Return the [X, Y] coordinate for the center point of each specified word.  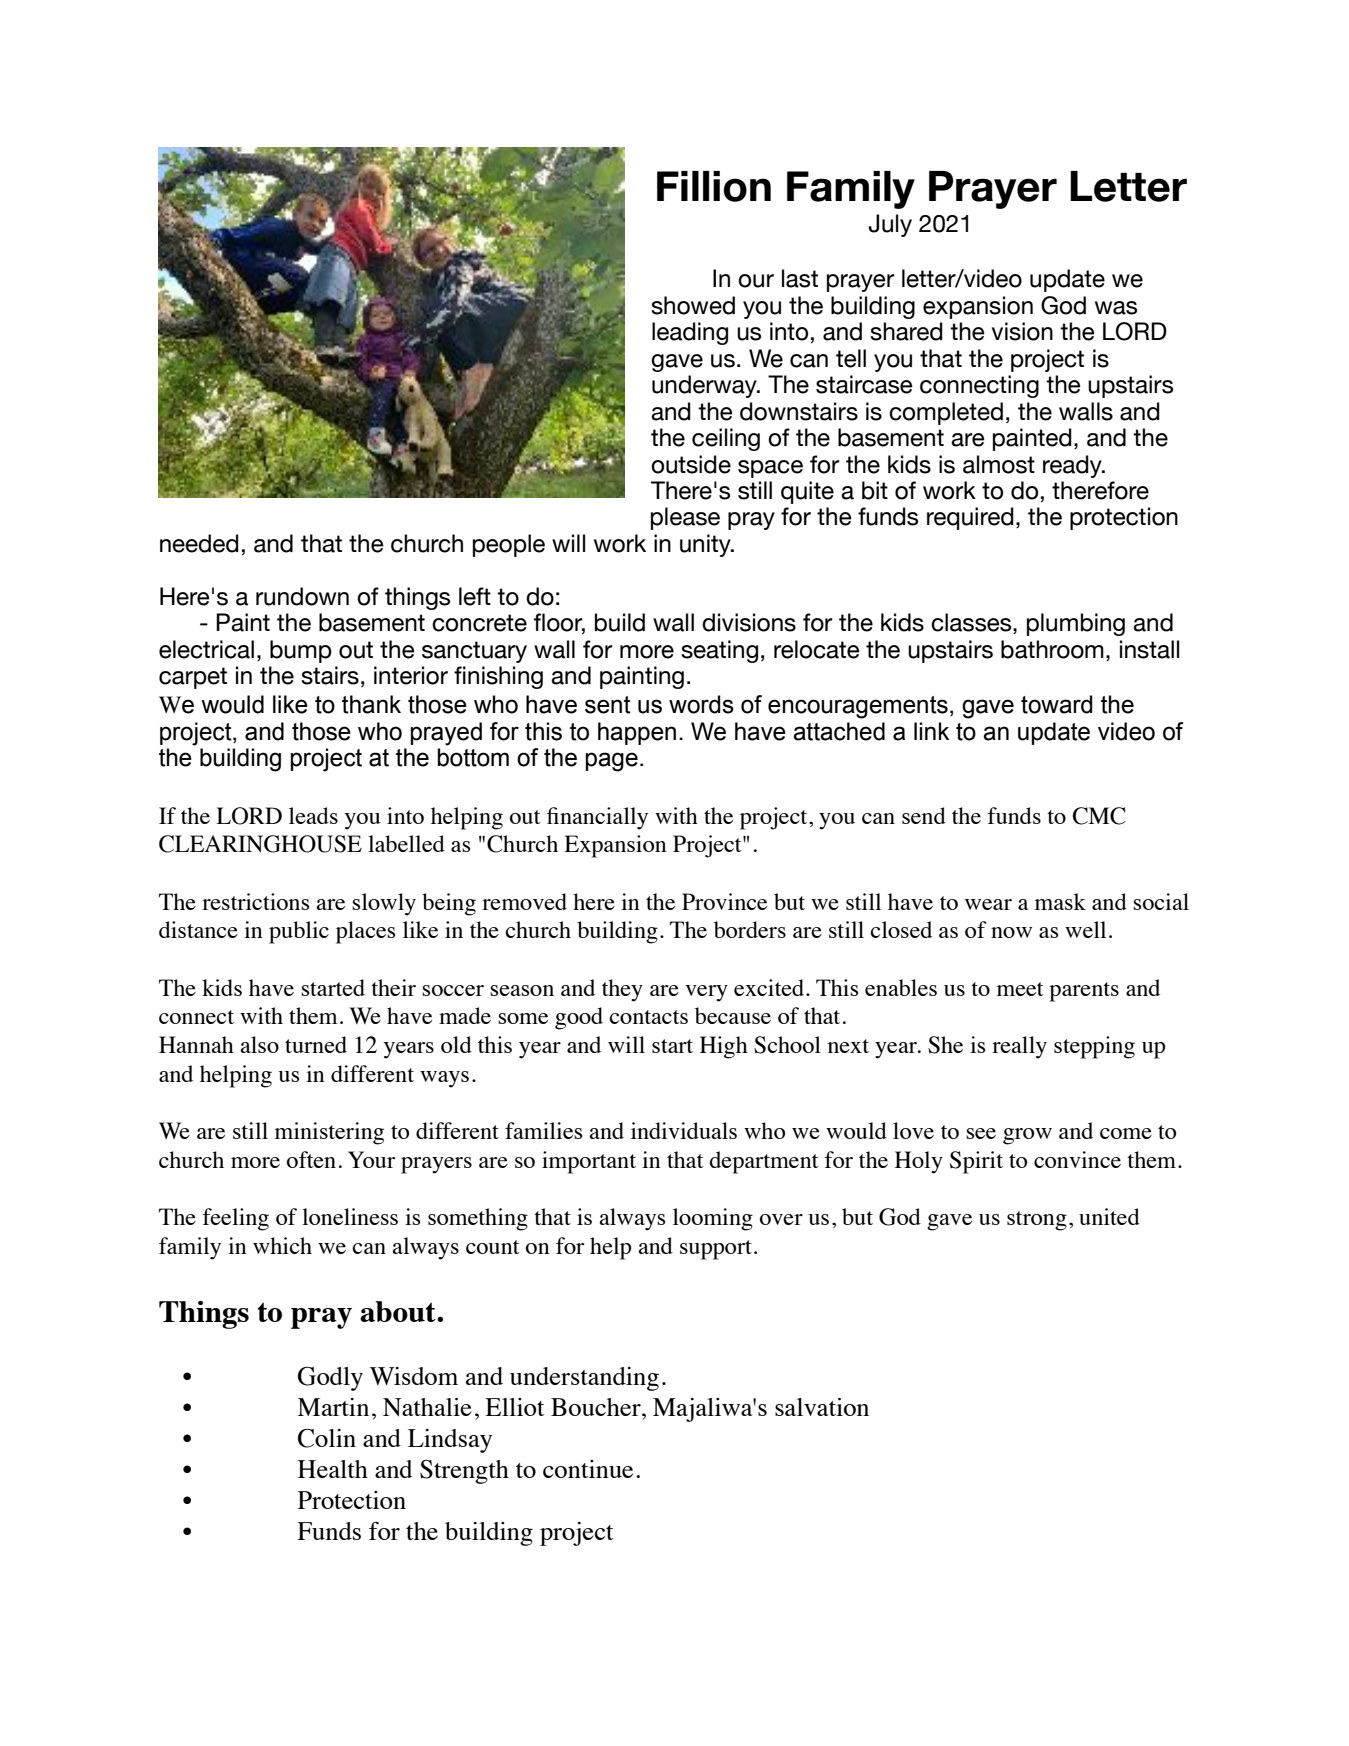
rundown [302, 596]
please [685, 518]
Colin [327, 1438]
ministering [329, 1133]
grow [1027, 1136]
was [1116, 308]
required [970, 518]
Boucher [597, 1407]
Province [724, 901]
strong [1037, 1221]
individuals [684, 1130]
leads [313, 815]
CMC [1099, 816]
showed [693, 305]
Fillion [714, 186]
